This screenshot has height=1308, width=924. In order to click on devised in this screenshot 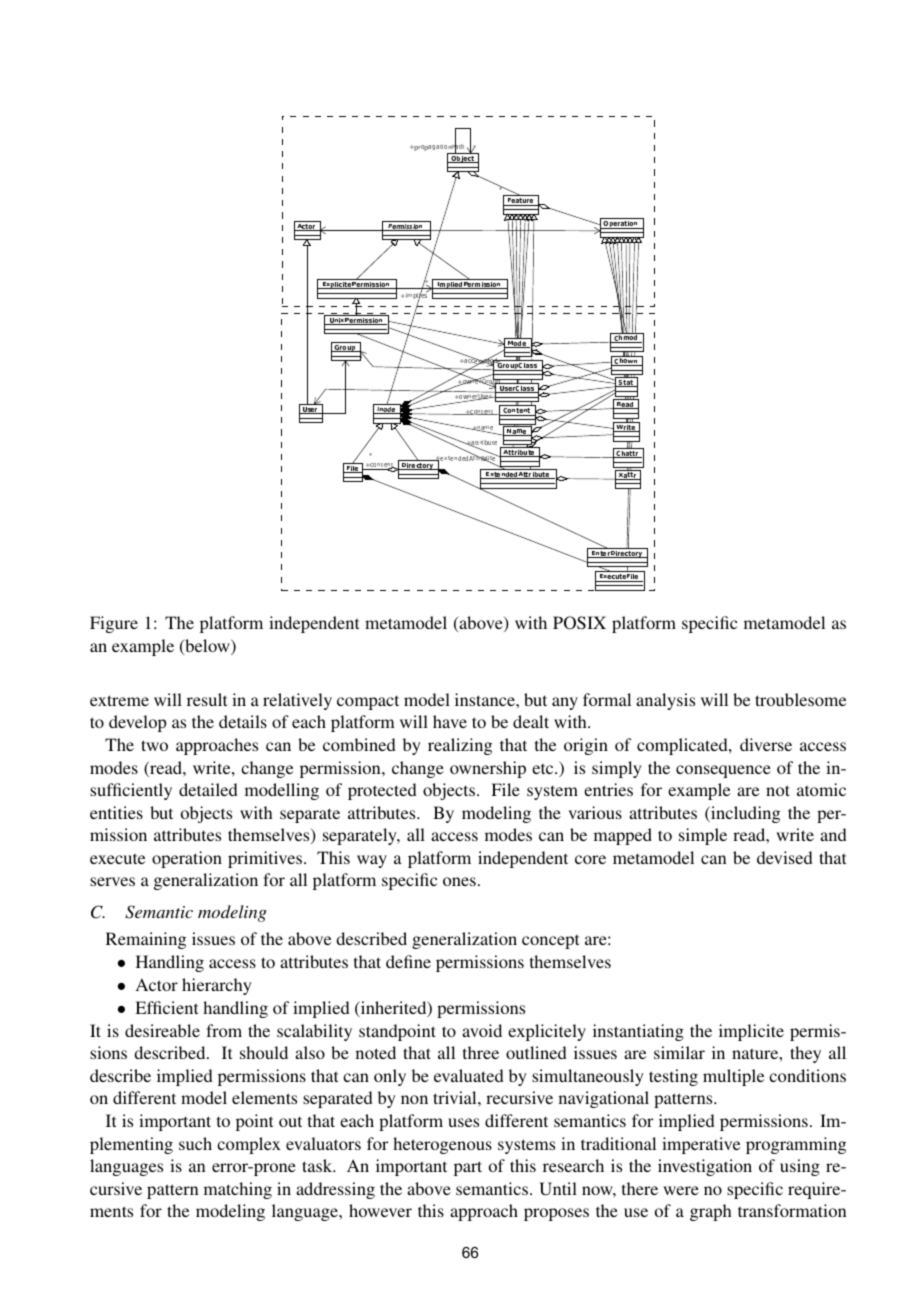, I will do `click(785, 857)`.
